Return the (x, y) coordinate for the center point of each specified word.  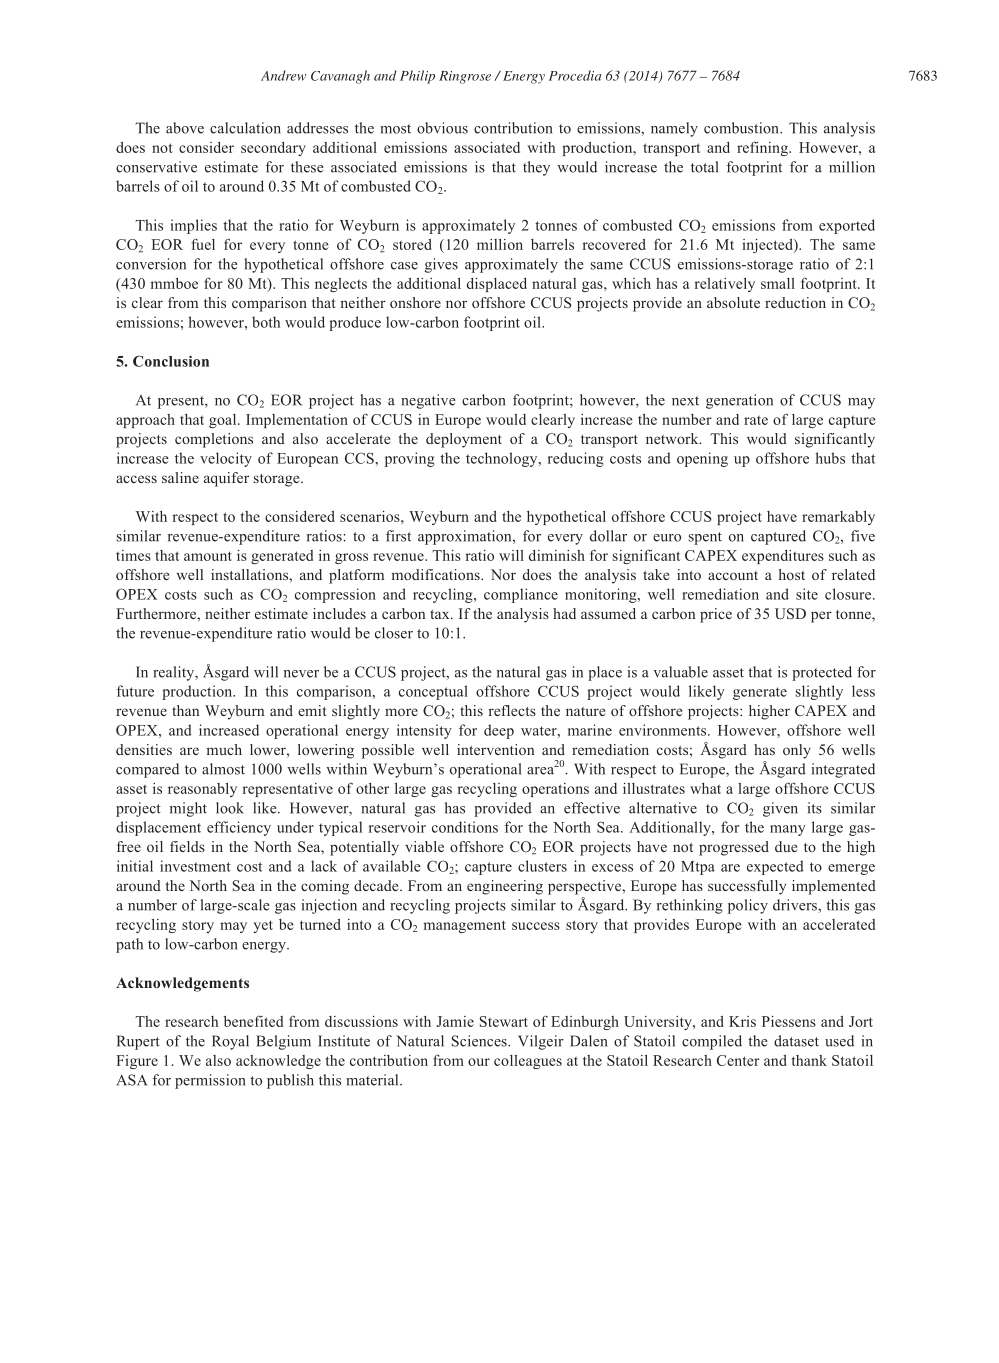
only (797, 751)
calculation (245, 128)
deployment (464, 440)
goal (224, 421)
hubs (830, 458)
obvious (442, 128)
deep (499, 731)
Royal (230, 1042)
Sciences (480, 1041)
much (224, 749)
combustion (742, 128)
